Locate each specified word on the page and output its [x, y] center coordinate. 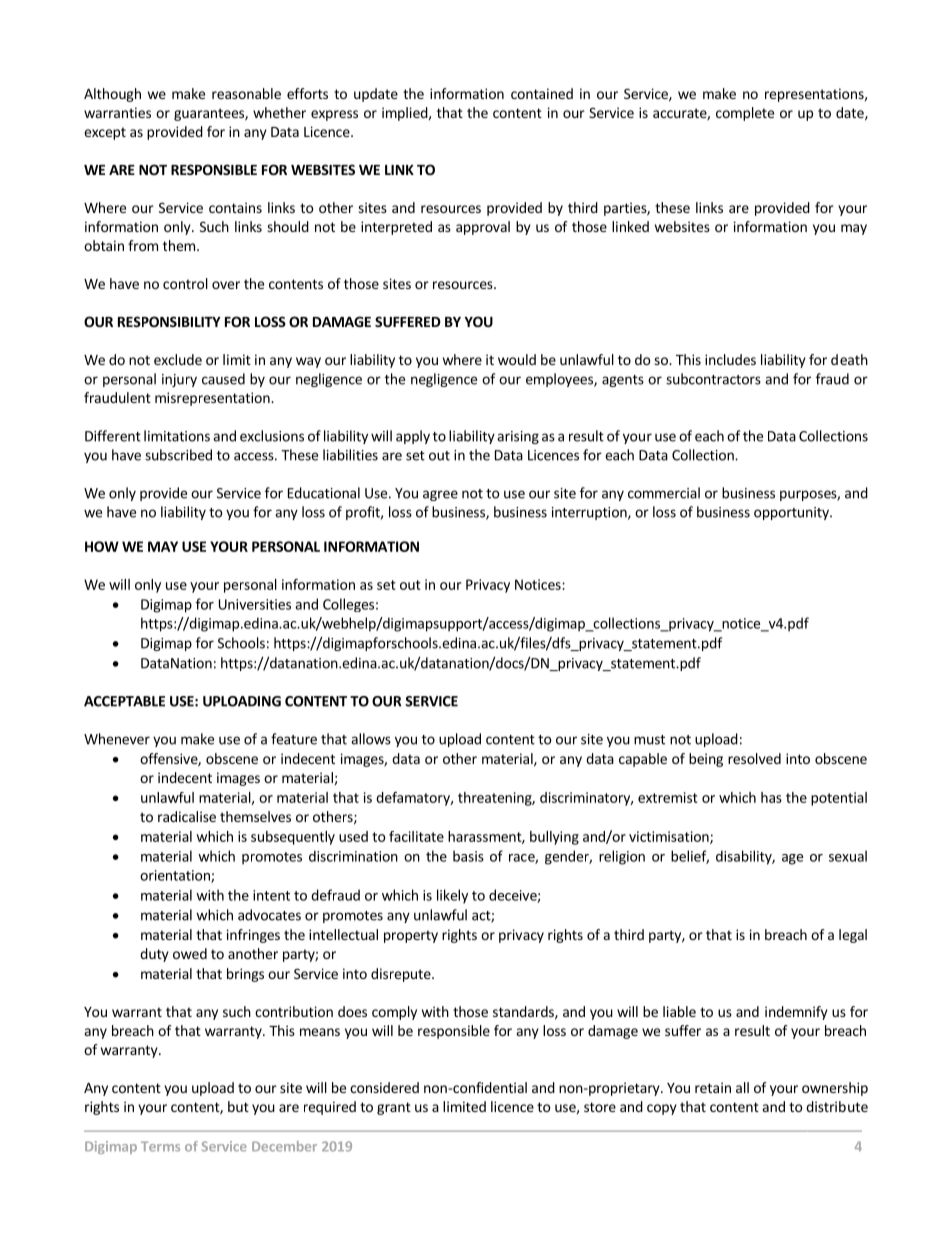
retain [713, 1087]
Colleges [348, 605]
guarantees [210, 114]
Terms [160, 1146]
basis [468, 856]
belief [690, 857]
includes [730, 359]
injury [179, 380]
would [517, 359]
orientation [176, 876]
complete [745, 114]
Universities [255, 604]
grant [394, 1108]
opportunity [792, 513]
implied [405, 114]
